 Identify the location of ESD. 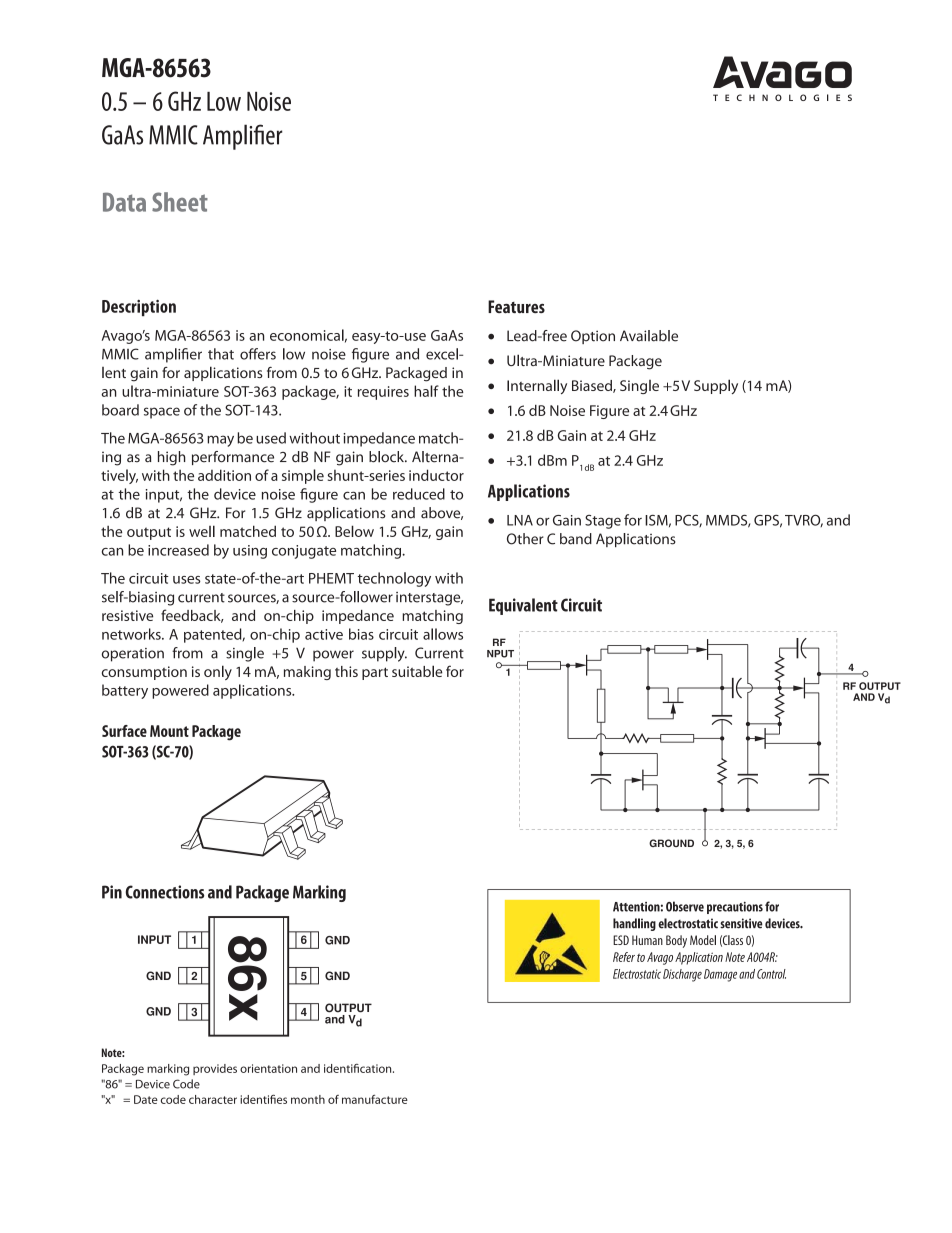
(621, 940).
